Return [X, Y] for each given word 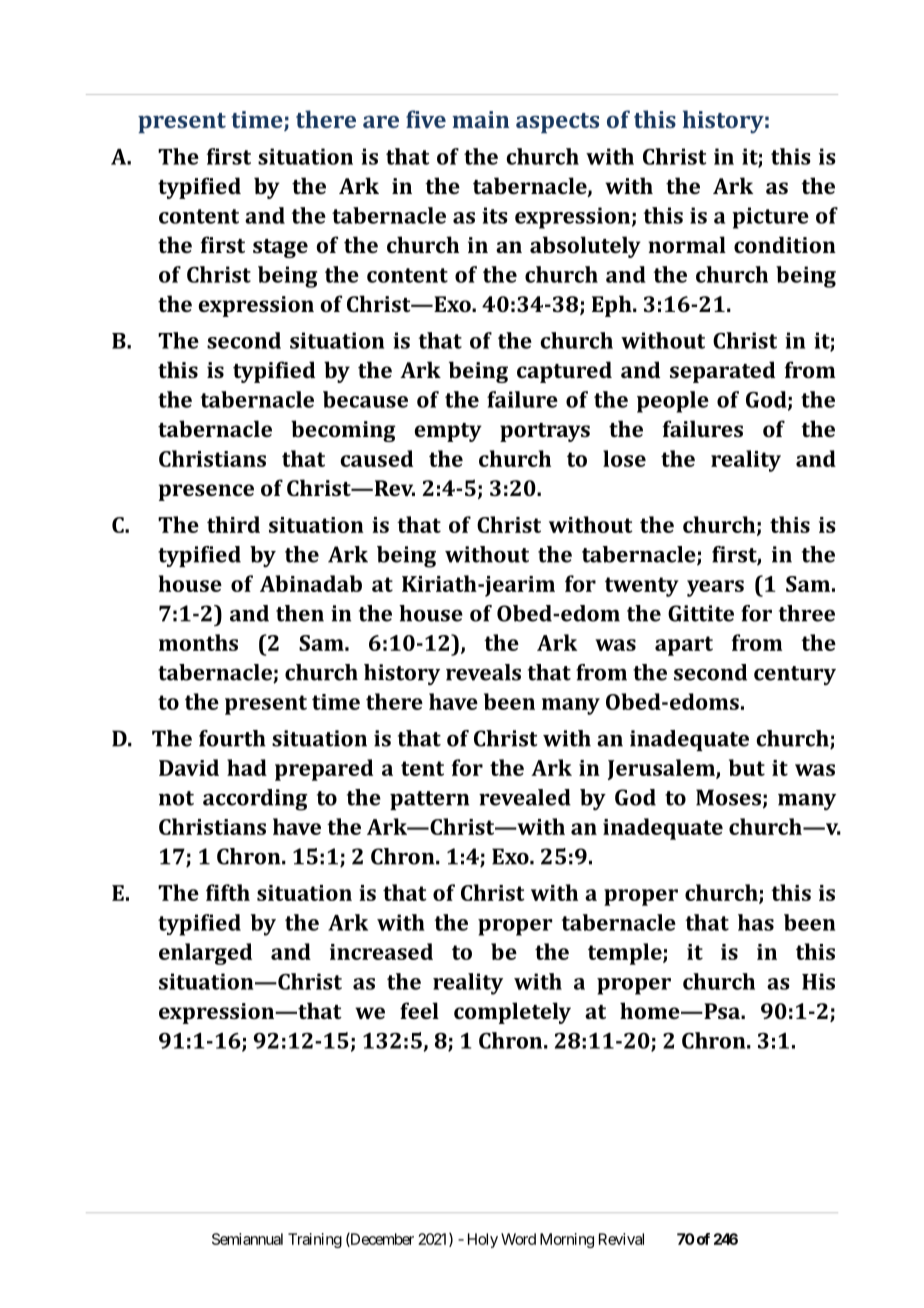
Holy [483, 1240]
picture [770, 218]
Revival [621, 1239]
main [480, 119]
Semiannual [247, 1239]
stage [280, 248]
